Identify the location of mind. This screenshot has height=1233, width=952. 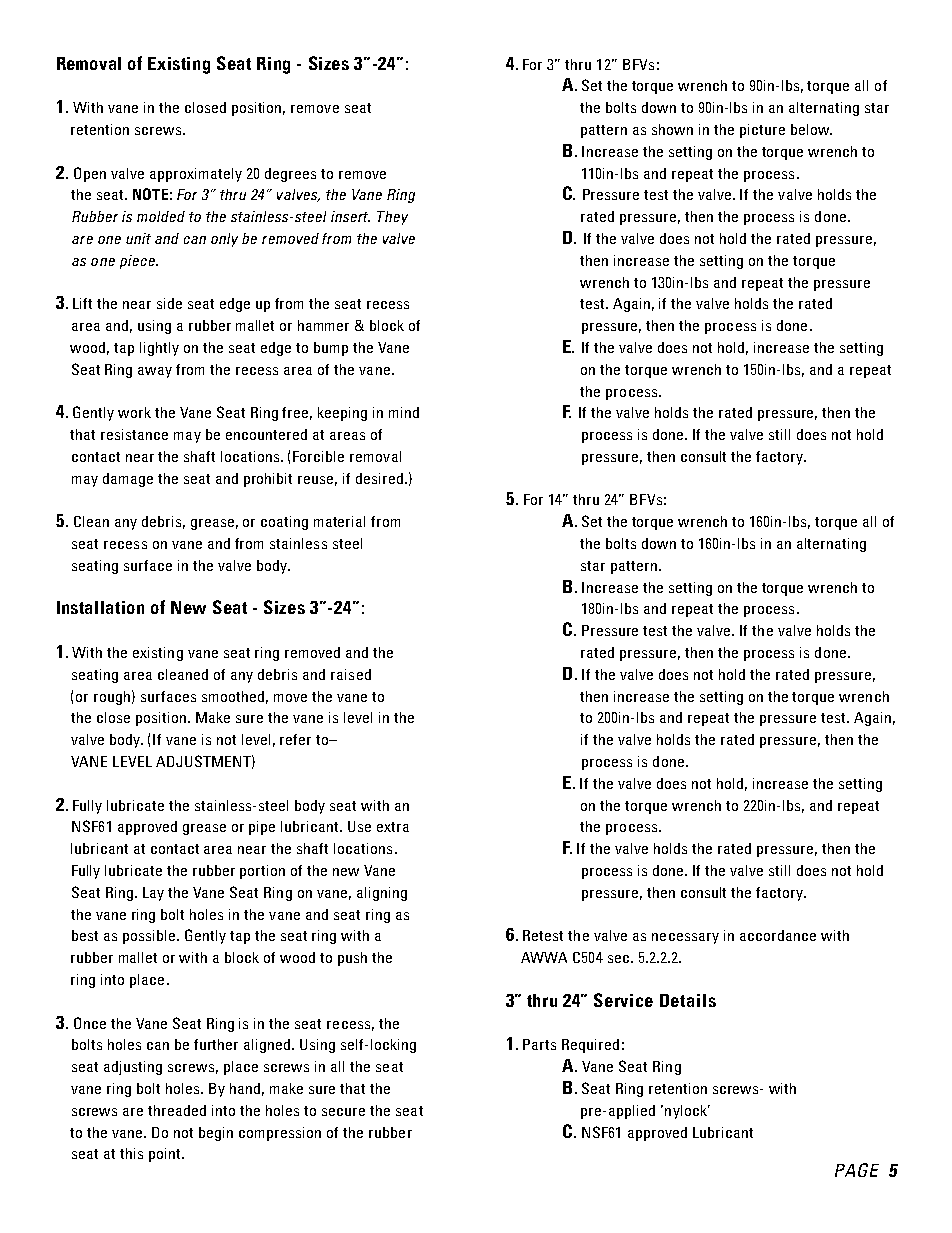
(404, 412).
